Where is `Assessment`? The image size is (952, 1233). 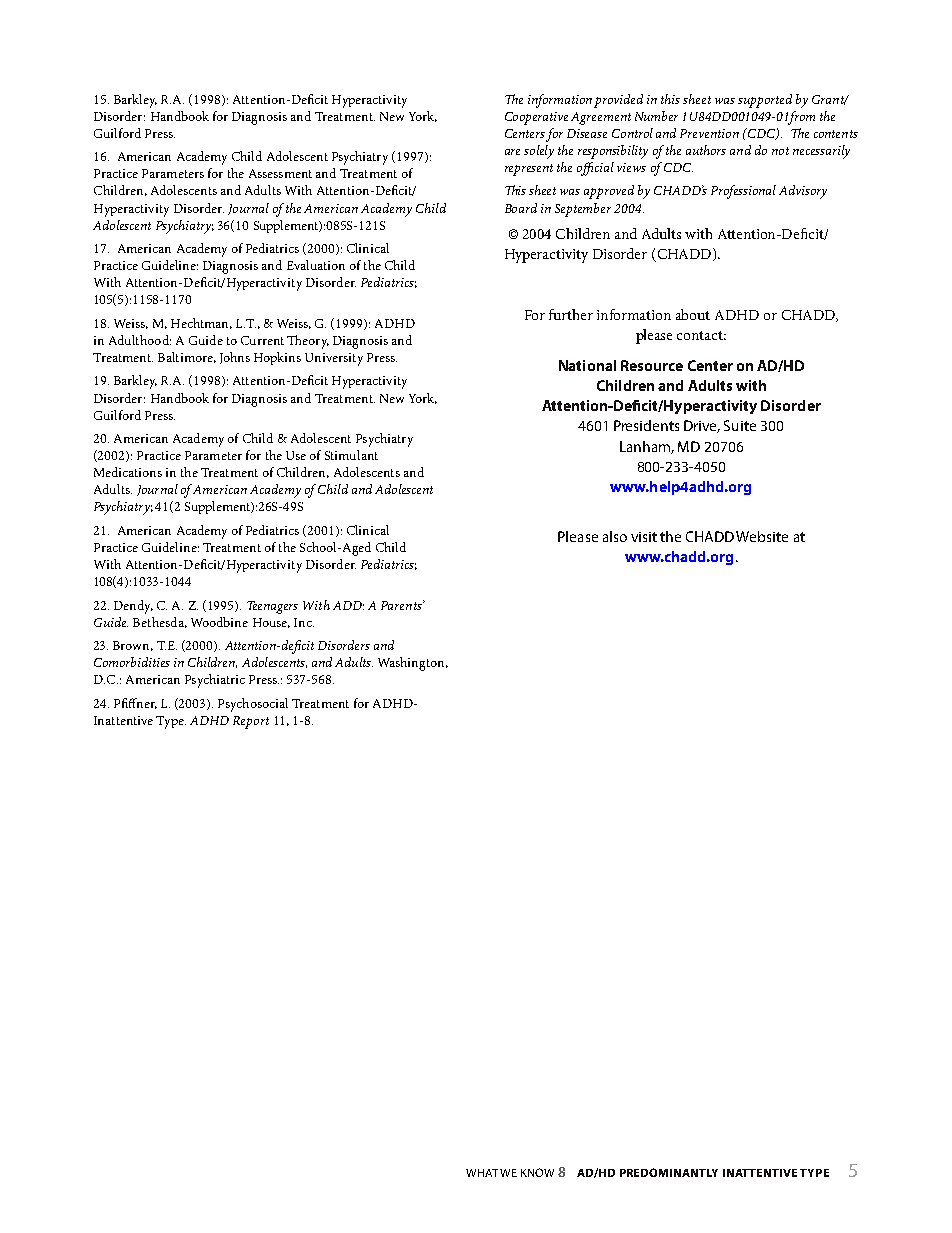
Assessment is located at coordinates (280, 173).
